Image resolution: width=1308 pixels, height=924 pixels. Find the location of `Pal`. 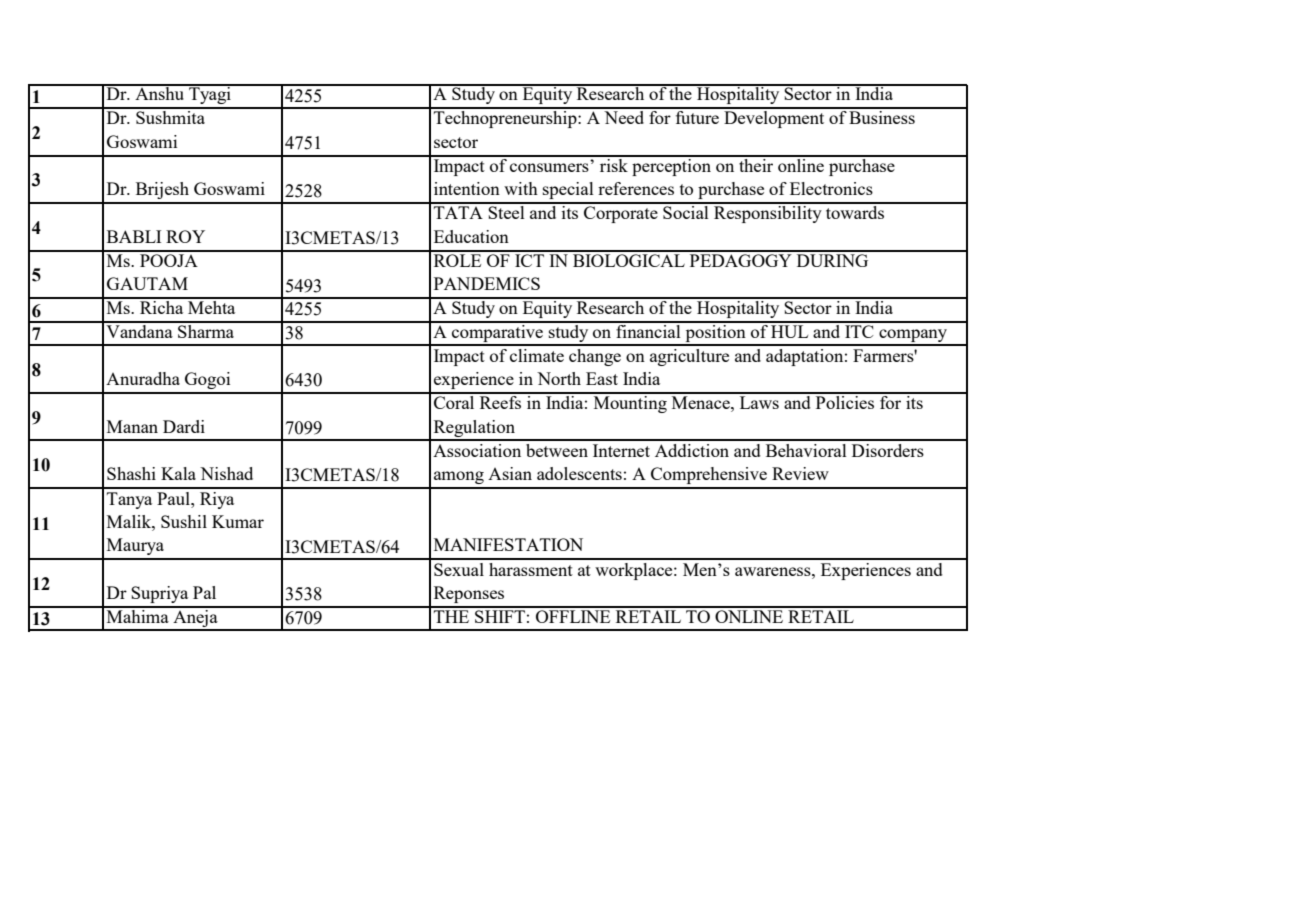

Pal is located at coordinates (204, 592).
